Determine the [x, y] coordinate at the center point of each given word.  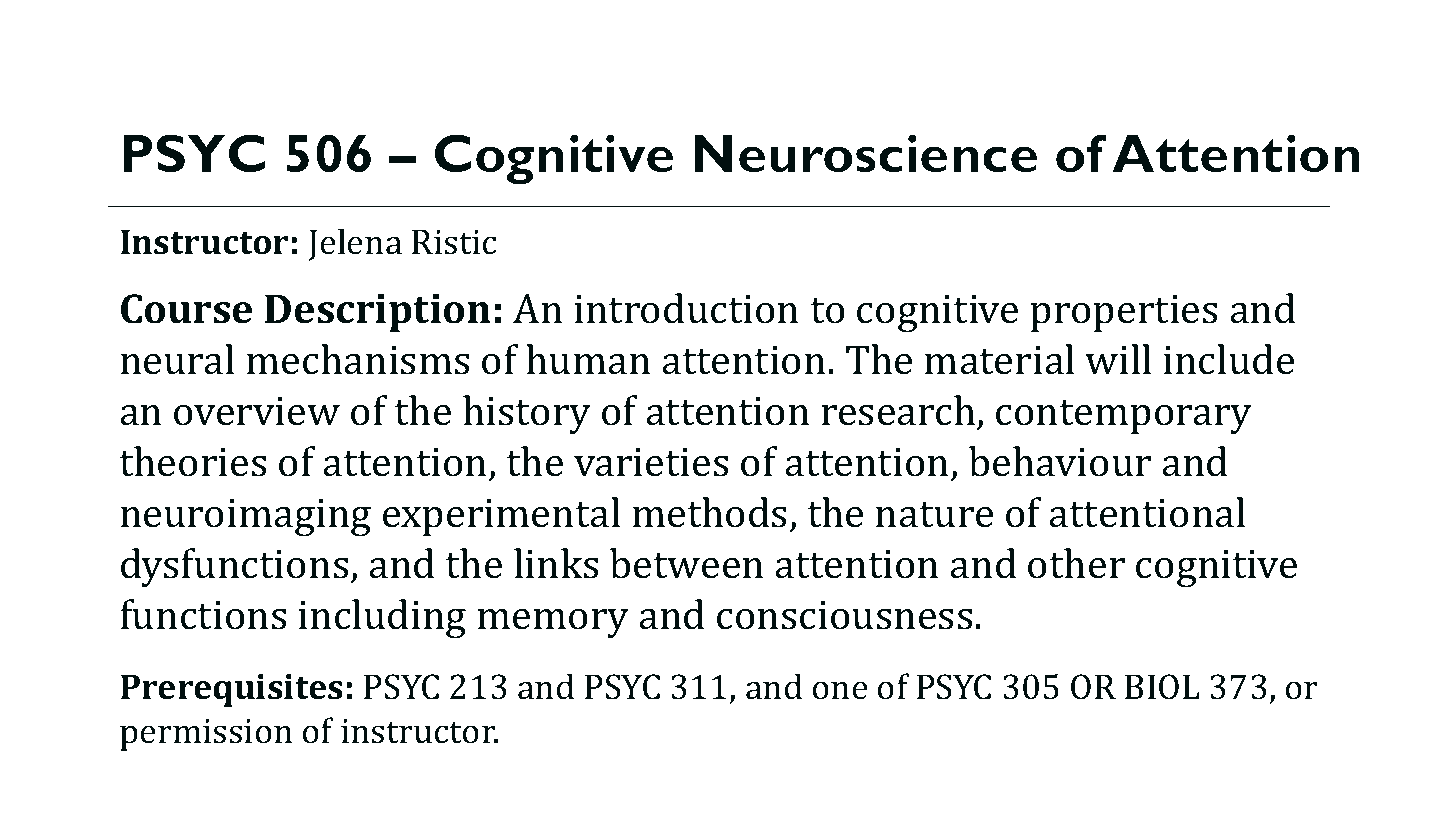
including [382, 619]
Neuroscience [865, 153]
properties [1123, 313]
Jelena [355, 244]
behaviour [1060, 461]
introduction [686, 308]
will [1118, 359]
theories [193, 461]
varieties [651, 462]
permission [206, 735]
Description [378, 313]
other [1076, 563]
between [686, 563]
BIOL [1162, 687]
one [840, 690]
